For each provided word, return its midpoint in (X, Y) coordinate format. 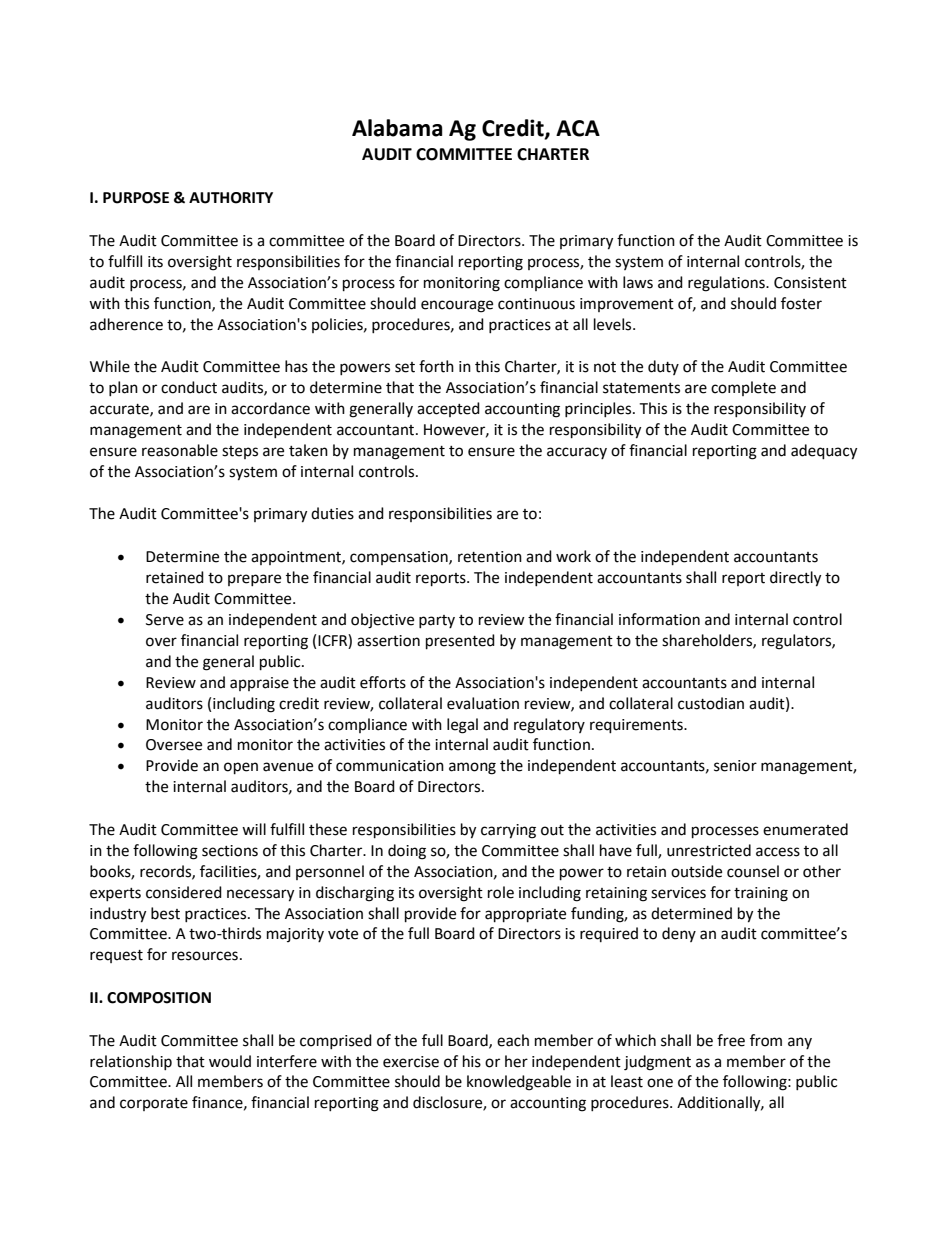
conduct (189, 387)
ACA (578, 128)
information (659, 619)
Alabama (397, 128)
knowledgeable (519, 1083)
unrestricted (709, 850)
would (230, 1061)
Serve (165, 620)
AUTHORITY (231, 198)
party (437, 621)
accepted (448, 409)
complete (743, 388)
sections (230, 851)
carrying (508, 831)
